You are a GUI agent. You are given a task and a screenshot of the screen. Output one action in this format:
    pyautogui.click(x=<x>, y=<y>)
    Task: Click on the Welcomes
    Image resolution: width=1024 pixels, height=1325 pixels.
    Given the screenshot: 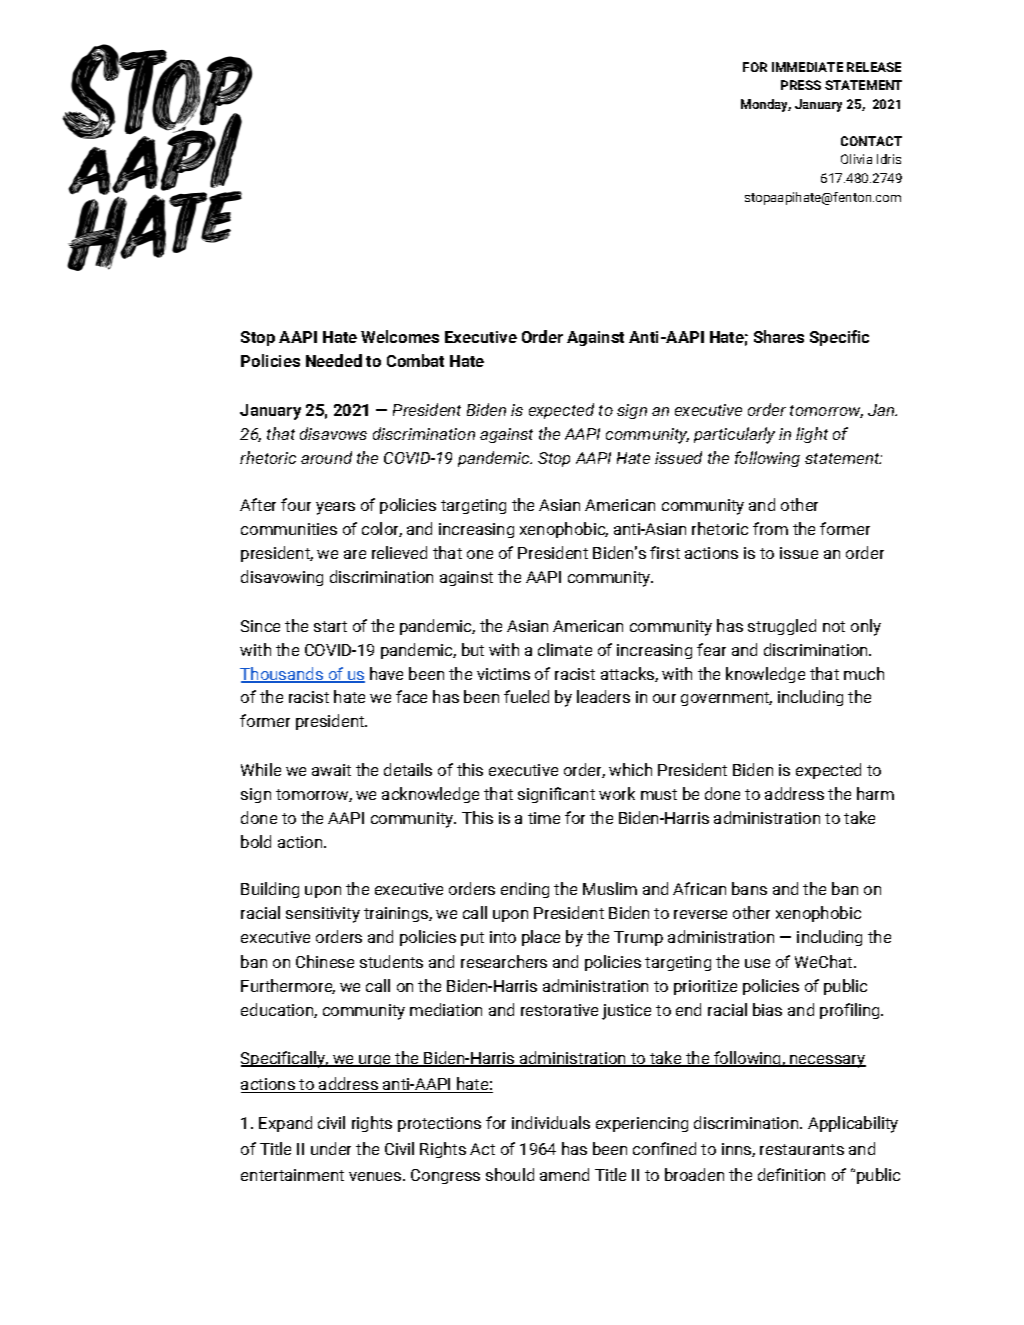 What is the action you would take?
    pyautogui.click(x=400, y=336)
